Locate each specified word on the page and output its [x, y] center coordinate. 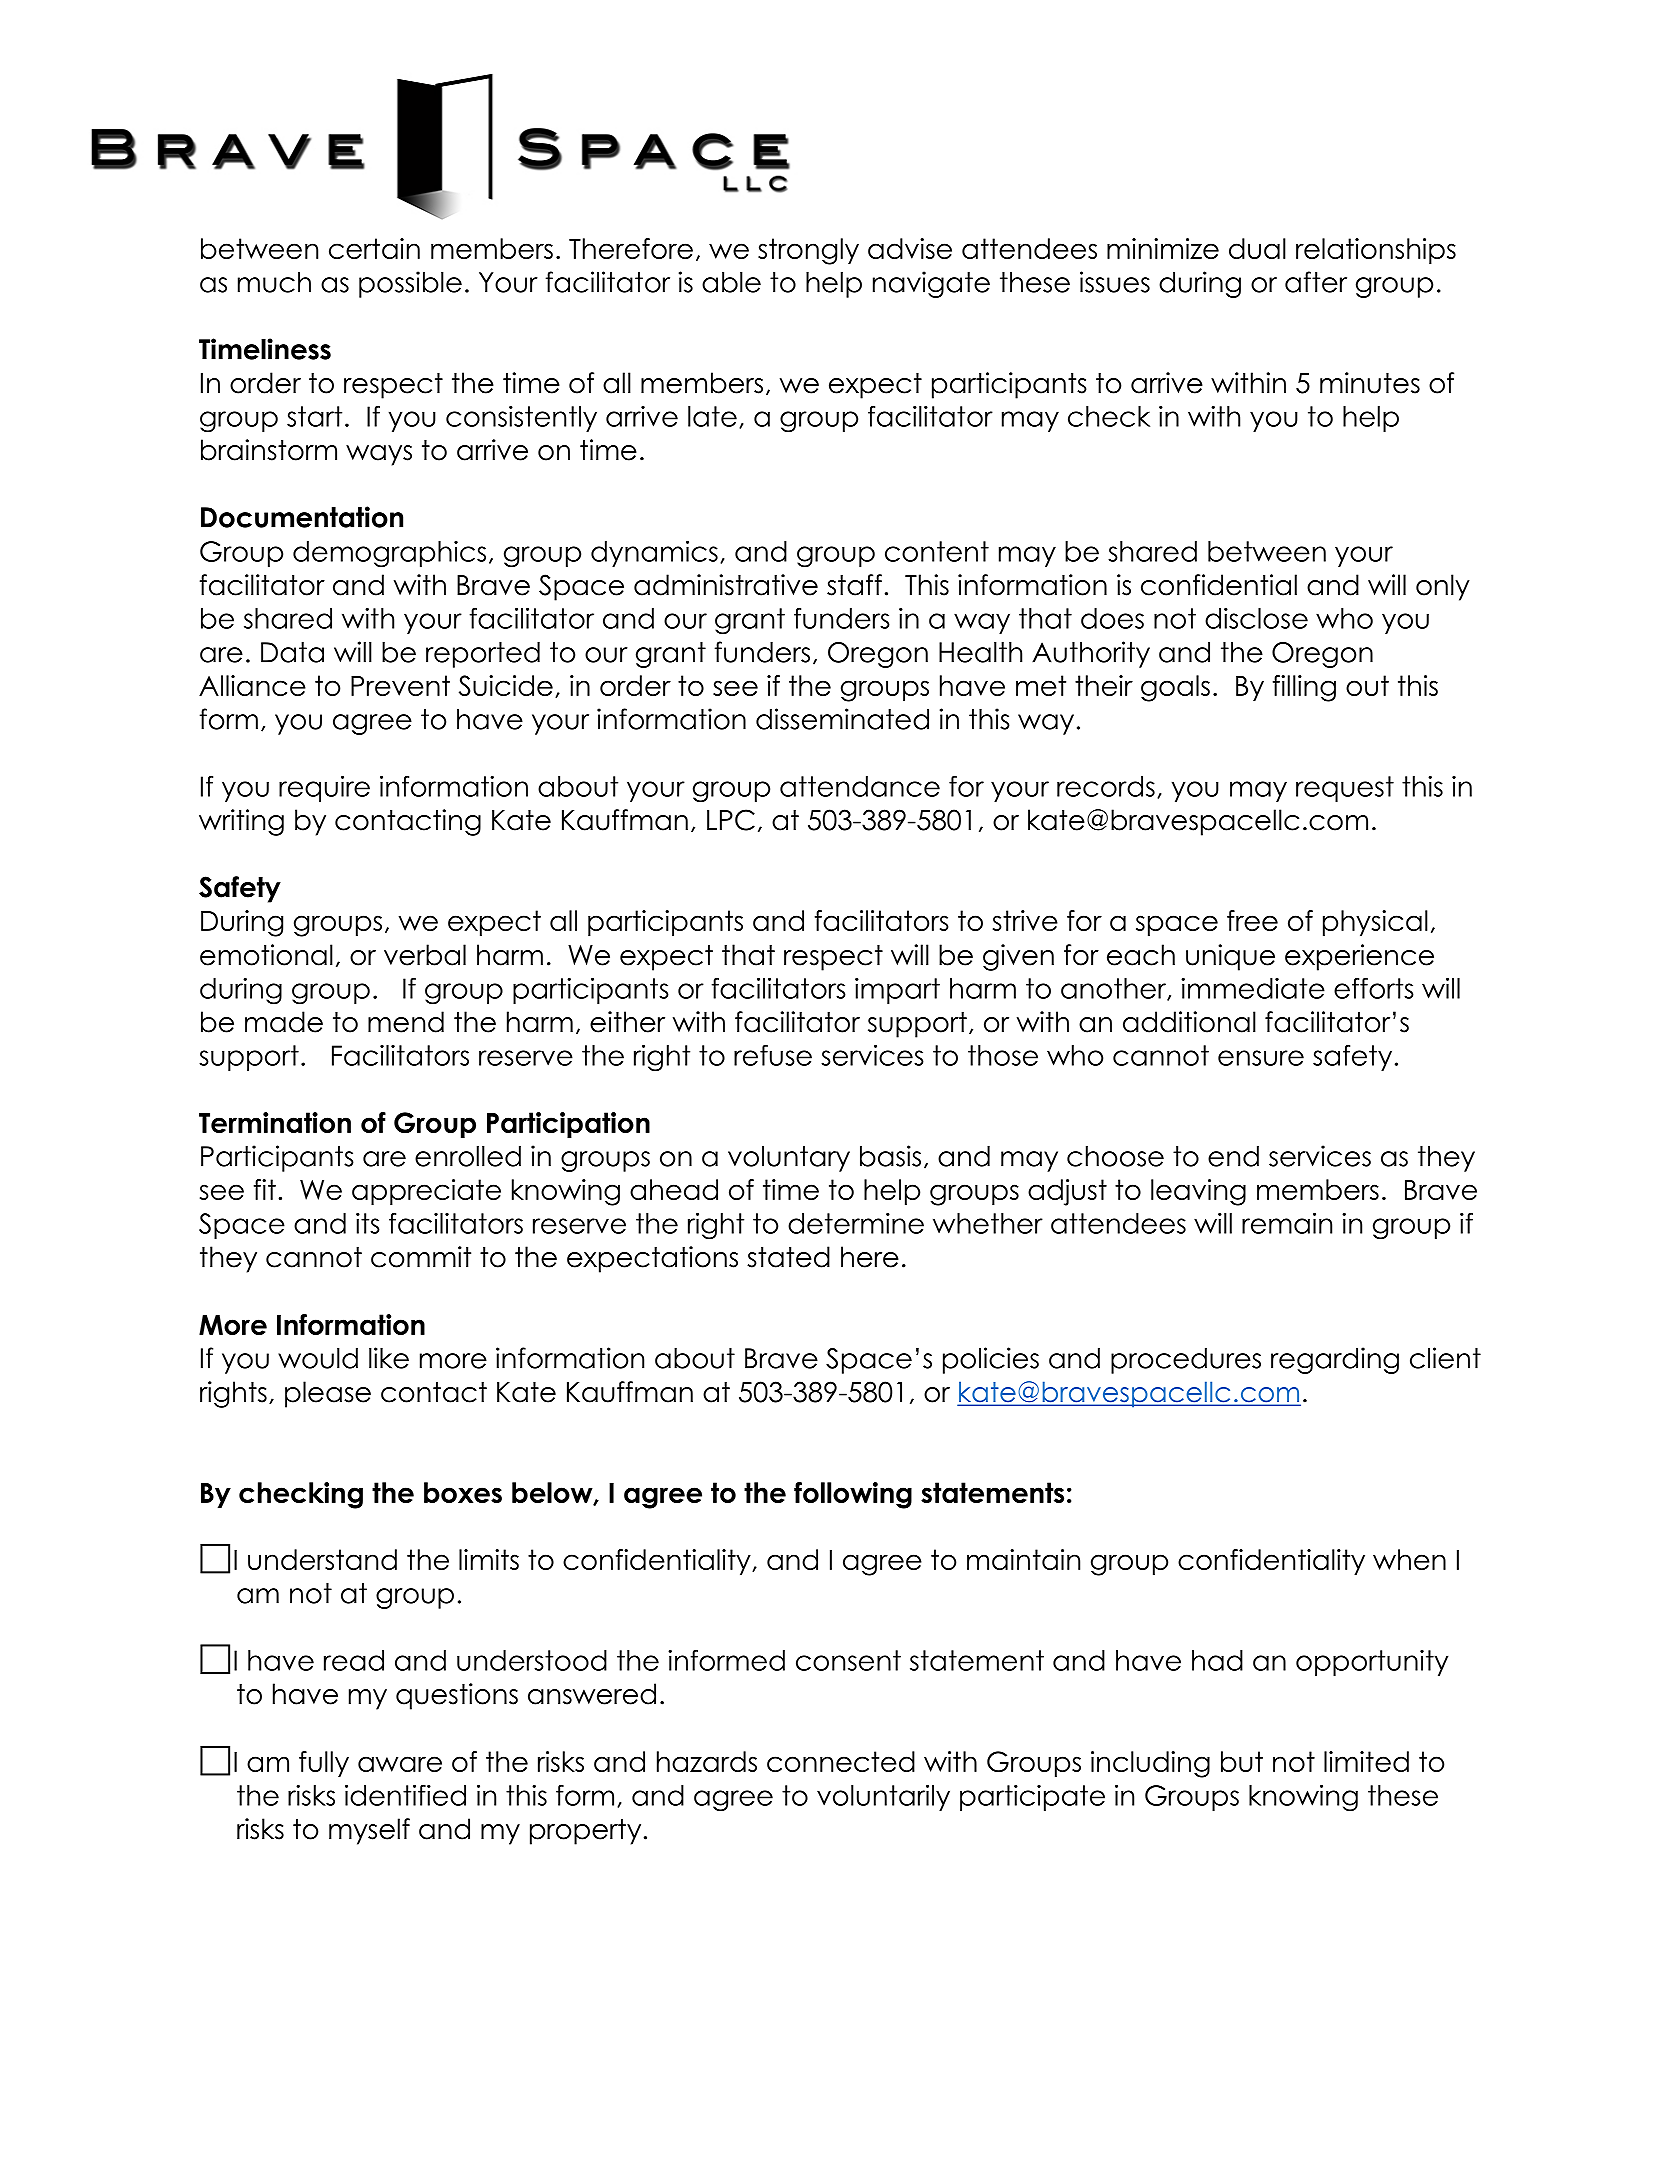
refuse [773, 1055]
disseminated [842, 719]
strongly [808, 251]
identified [405, 1795]
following [853, 1495]
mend [406, 1022]
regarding [1335, 1360]
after [1316, 282]
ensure [1261, 1058]
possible [410, 284]
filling [1304, 688]
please [328, 1394]
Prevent [400, 685]
